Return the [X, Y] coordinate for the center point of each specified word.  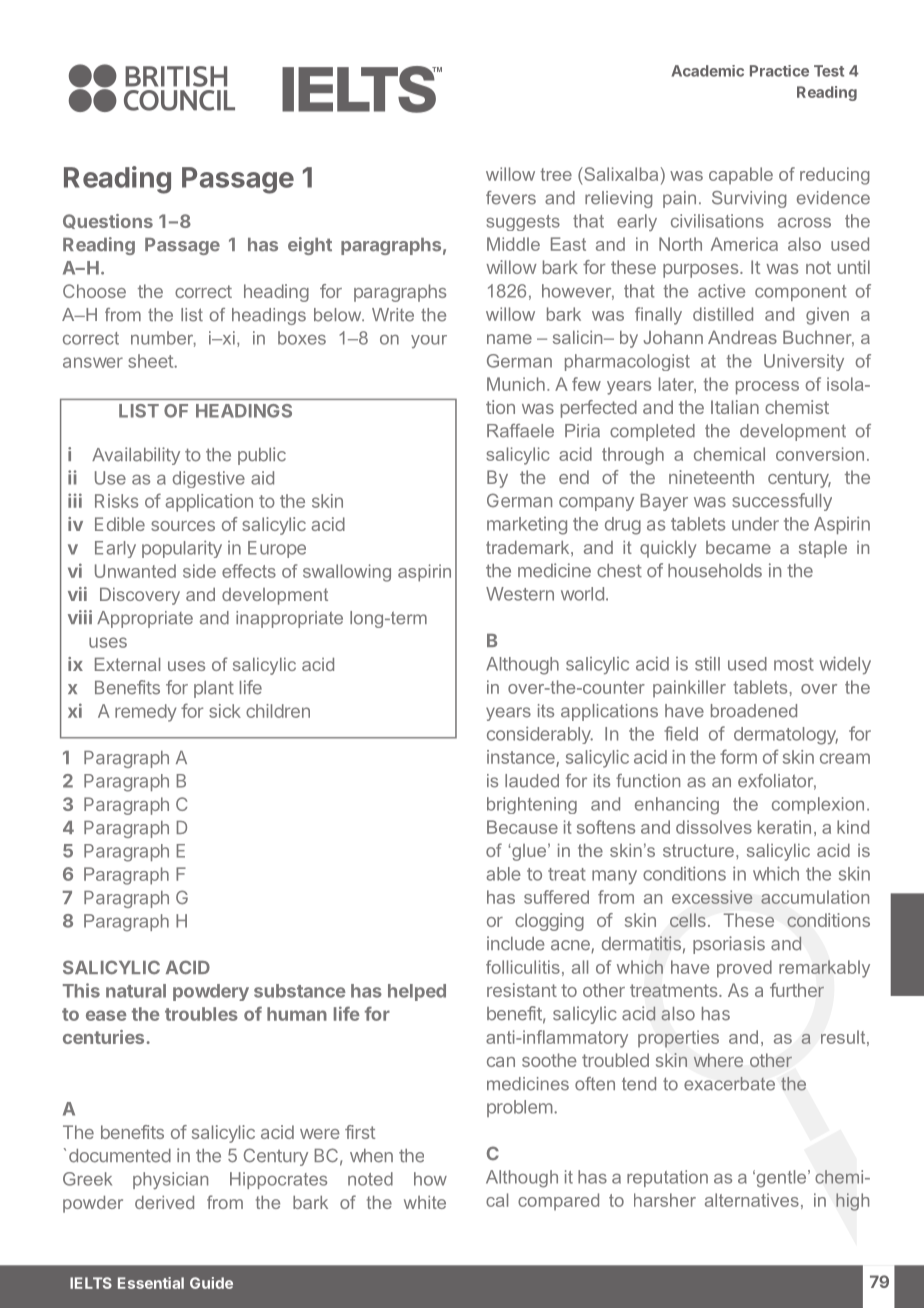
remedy [146, 713]
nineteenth [711, 477]
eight [310, 246]
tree [556, 174]
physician [170, 1181]
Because [522, 827]
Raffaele [520, 431]
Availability [136, 456]
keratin [784, 827]
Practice [779, 71]
